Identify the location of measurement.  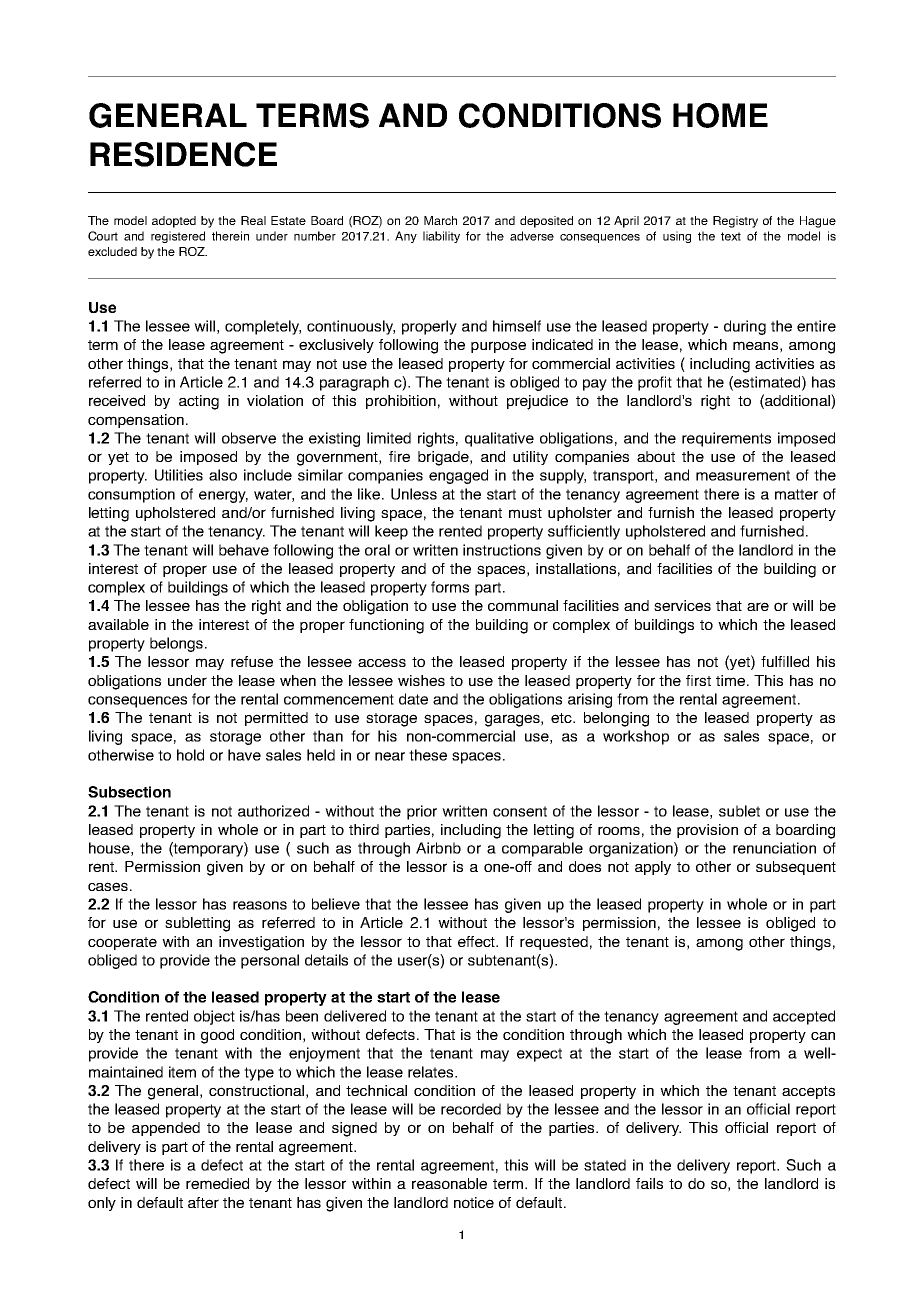
(743, 475).
